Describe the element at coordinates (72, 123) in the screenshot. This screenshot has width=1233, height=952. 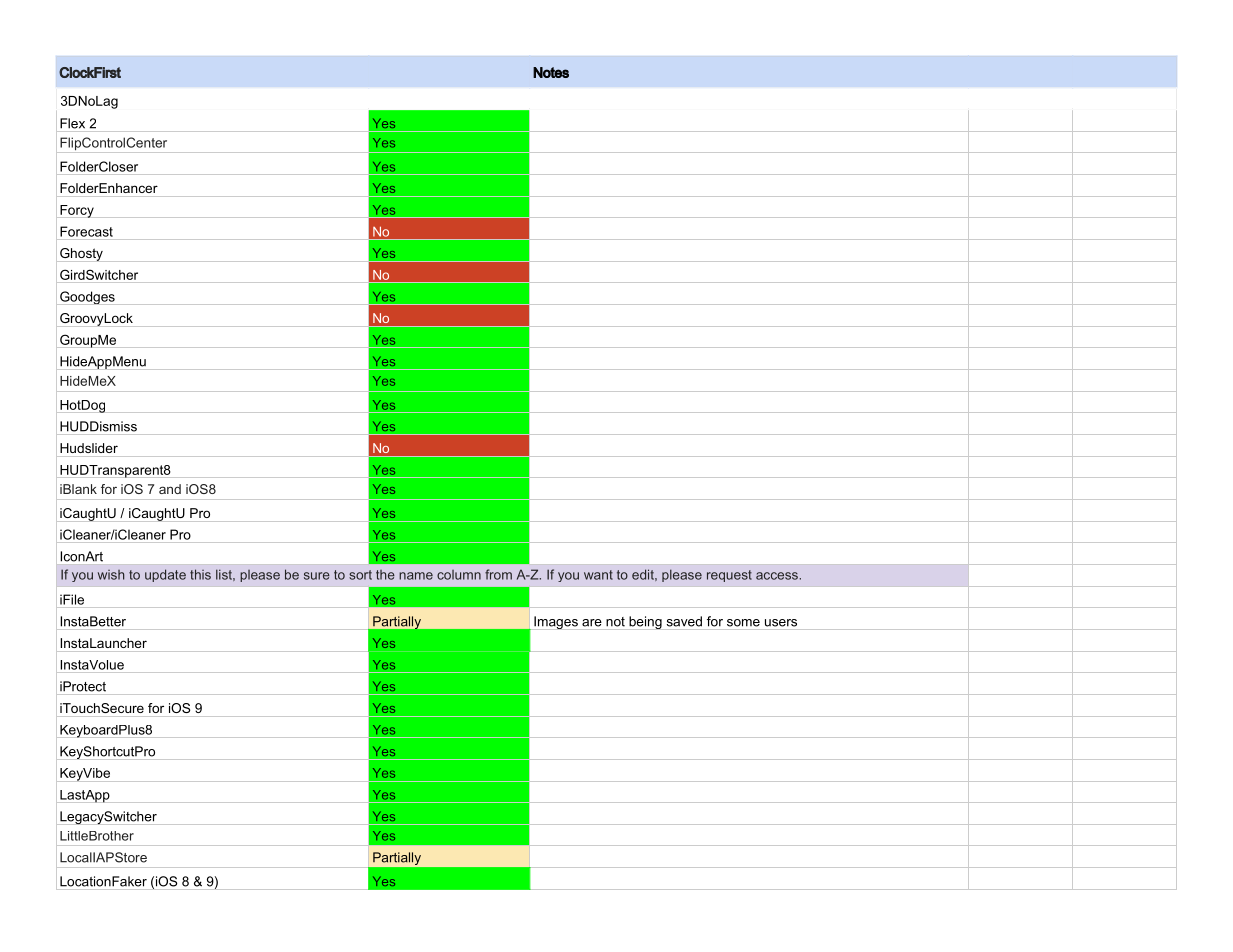
I see `Flex` at that location.
